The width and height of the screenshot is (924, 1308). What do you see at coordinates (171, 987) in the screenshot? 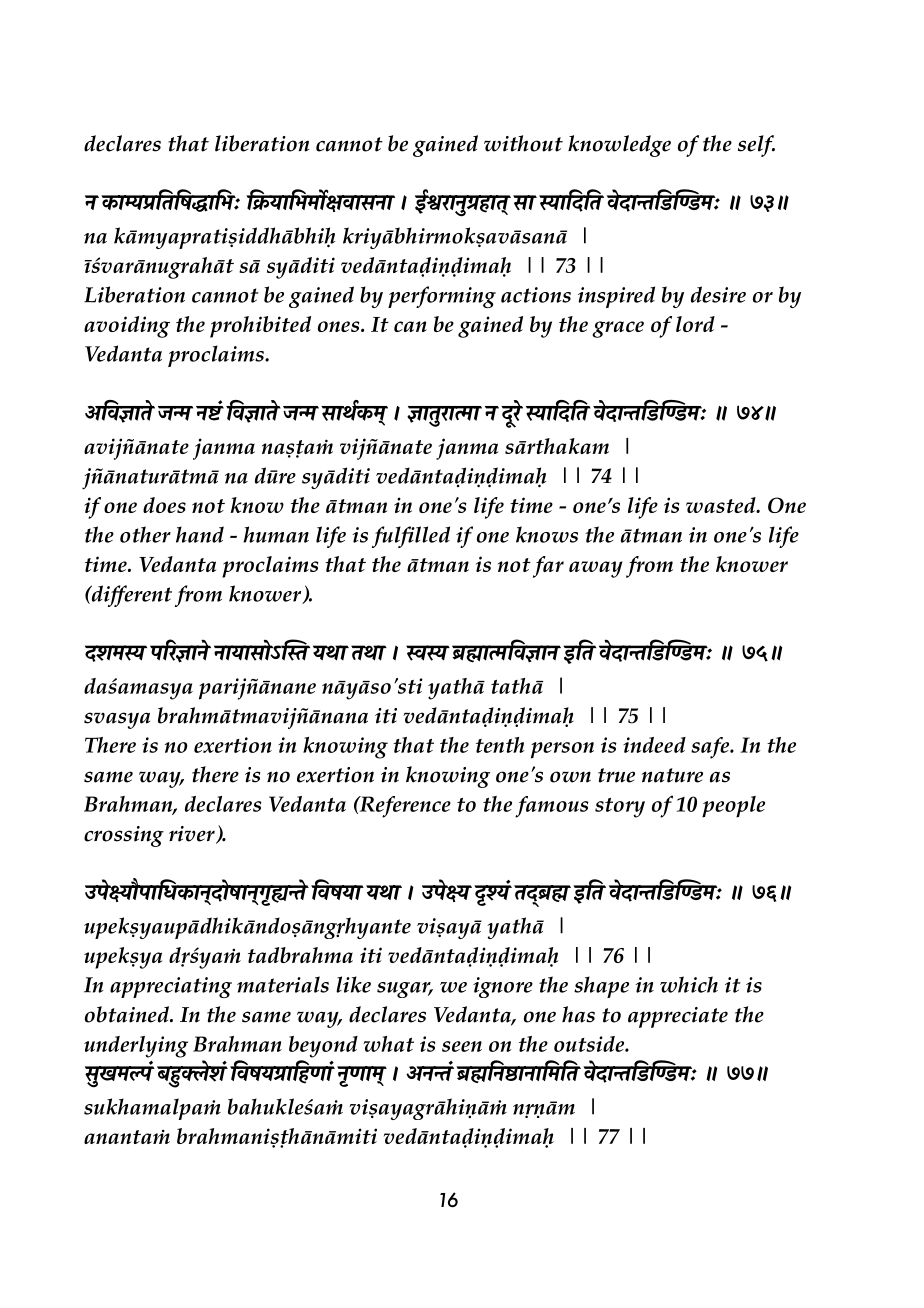
I see `appreciating` at bounding box center [171, 987].
